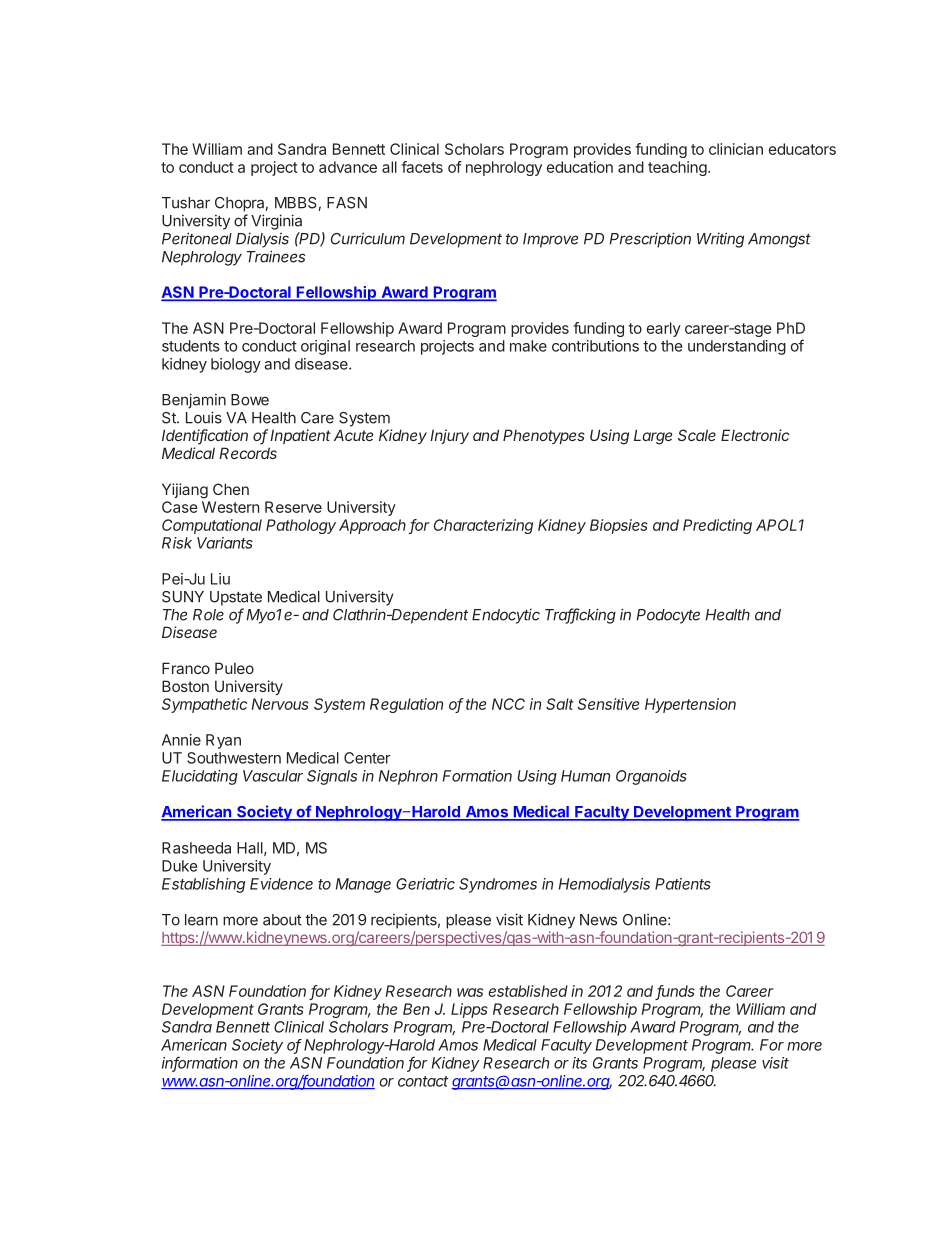 This screenshot has height=1233, width=952. What do you see at coordinates (449, 436) in the screenshot?
I see `Injury` at bounding box center [449, 436].
